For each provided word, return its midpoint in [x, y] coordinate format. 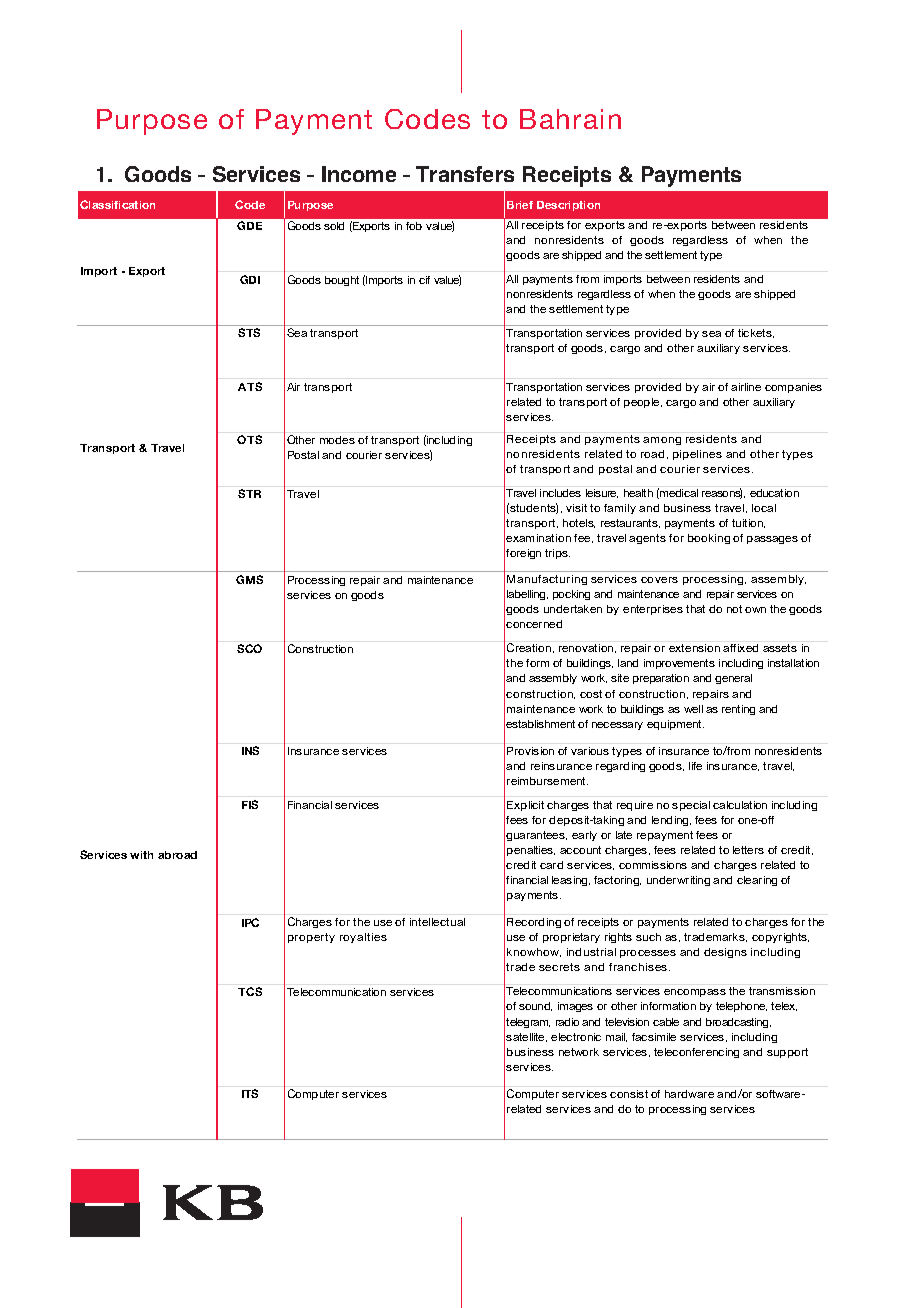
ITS [250, 1093]
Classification [117, 204]
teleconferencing [696, 1053]
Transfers [465, 174]
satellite [526, 1037]
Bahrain [570, 119]
